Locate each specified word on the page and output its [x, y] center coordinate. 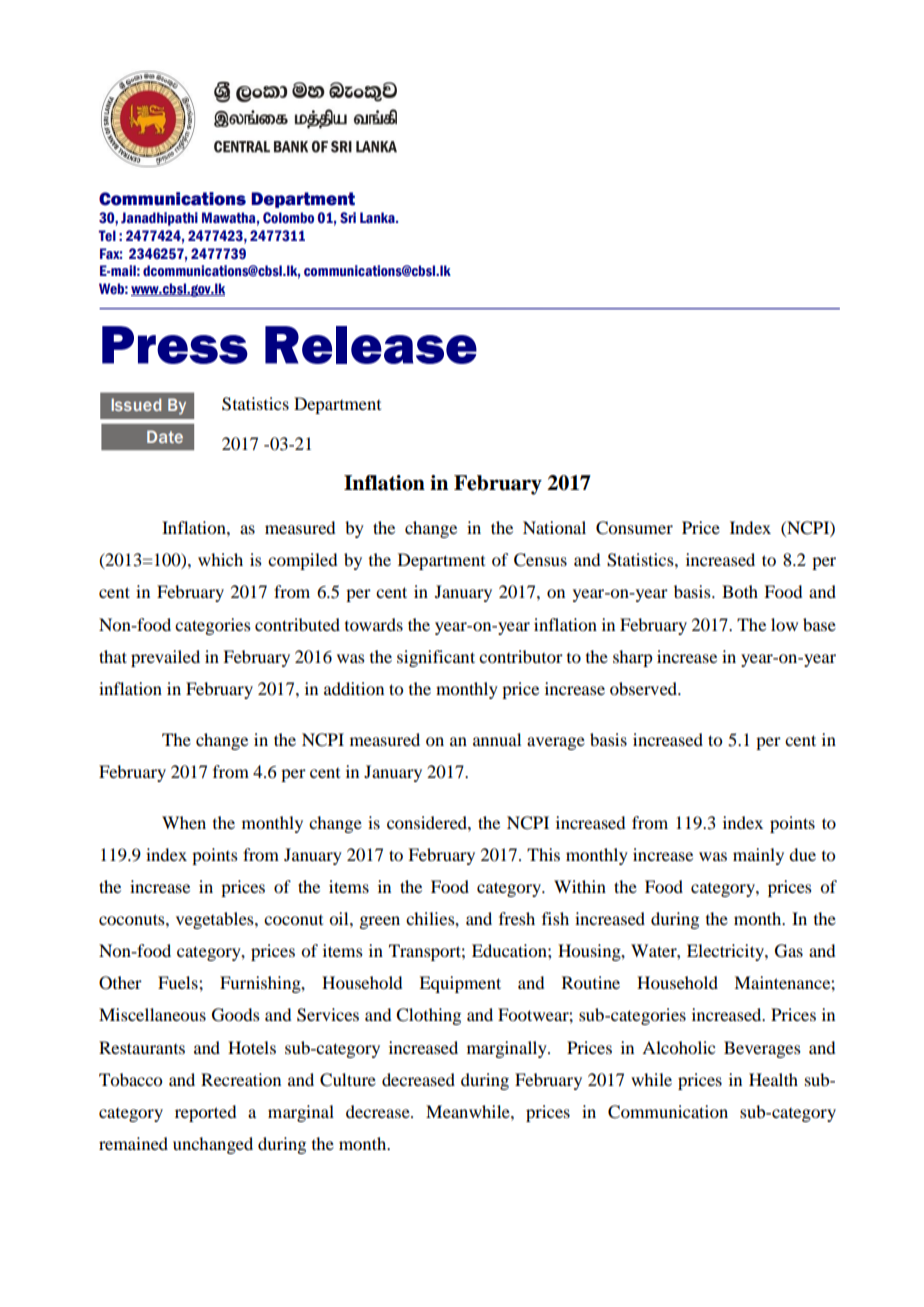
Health [773, 1079]
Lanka [378, 217]
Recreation [241, 1079]
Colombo [288, 218]
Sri [348, 217]
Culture [348, 1080]
